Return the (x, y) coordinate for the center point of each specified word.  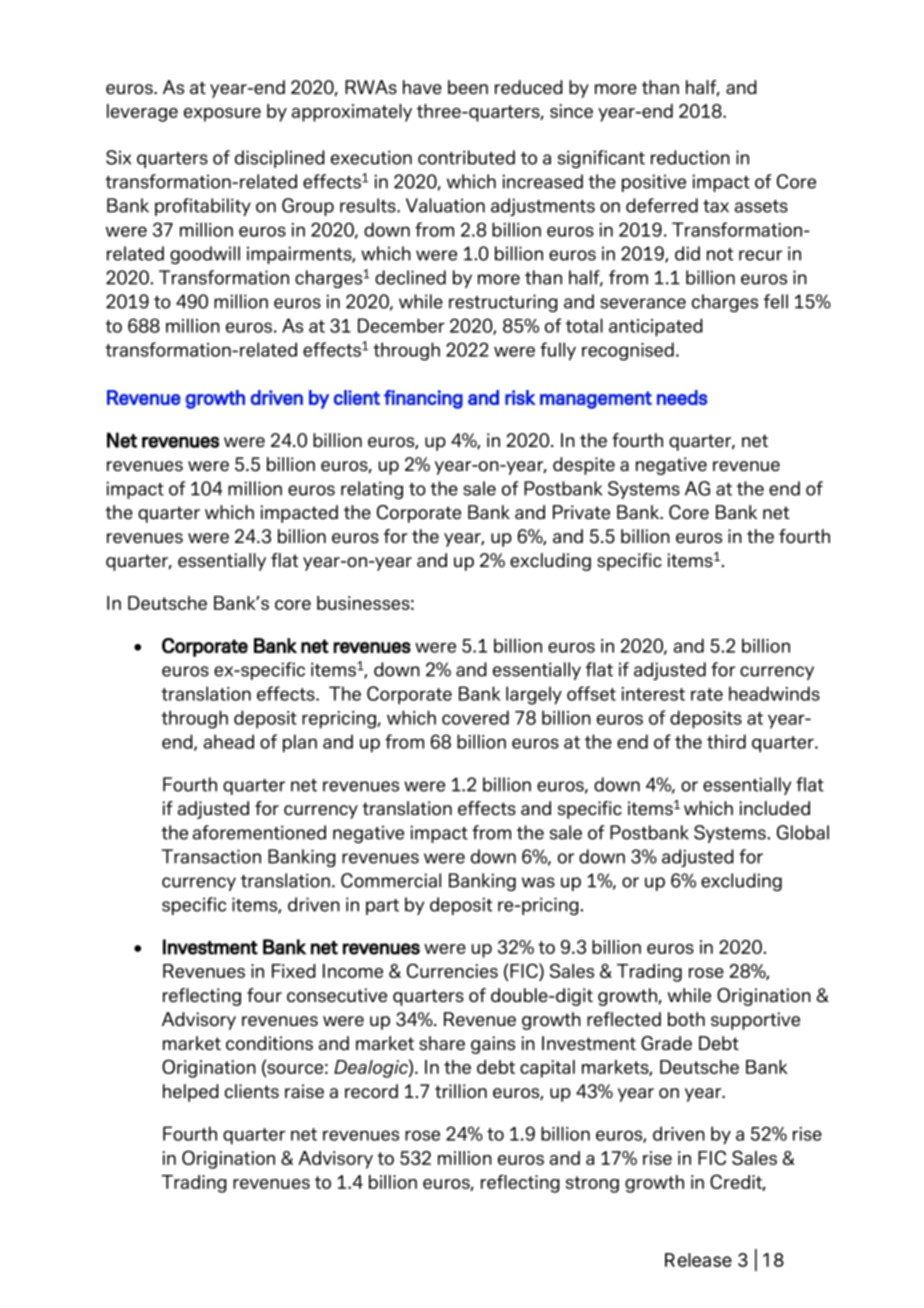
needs (682, 397)
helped (191, 1093)
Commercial (391, 880)
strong (592, 1184)
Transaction (211, 856)
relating (372, 490)
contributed (466, 157)
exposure (222, 115)
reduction (690, 157)
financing (423, 399)
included (774, 808)
